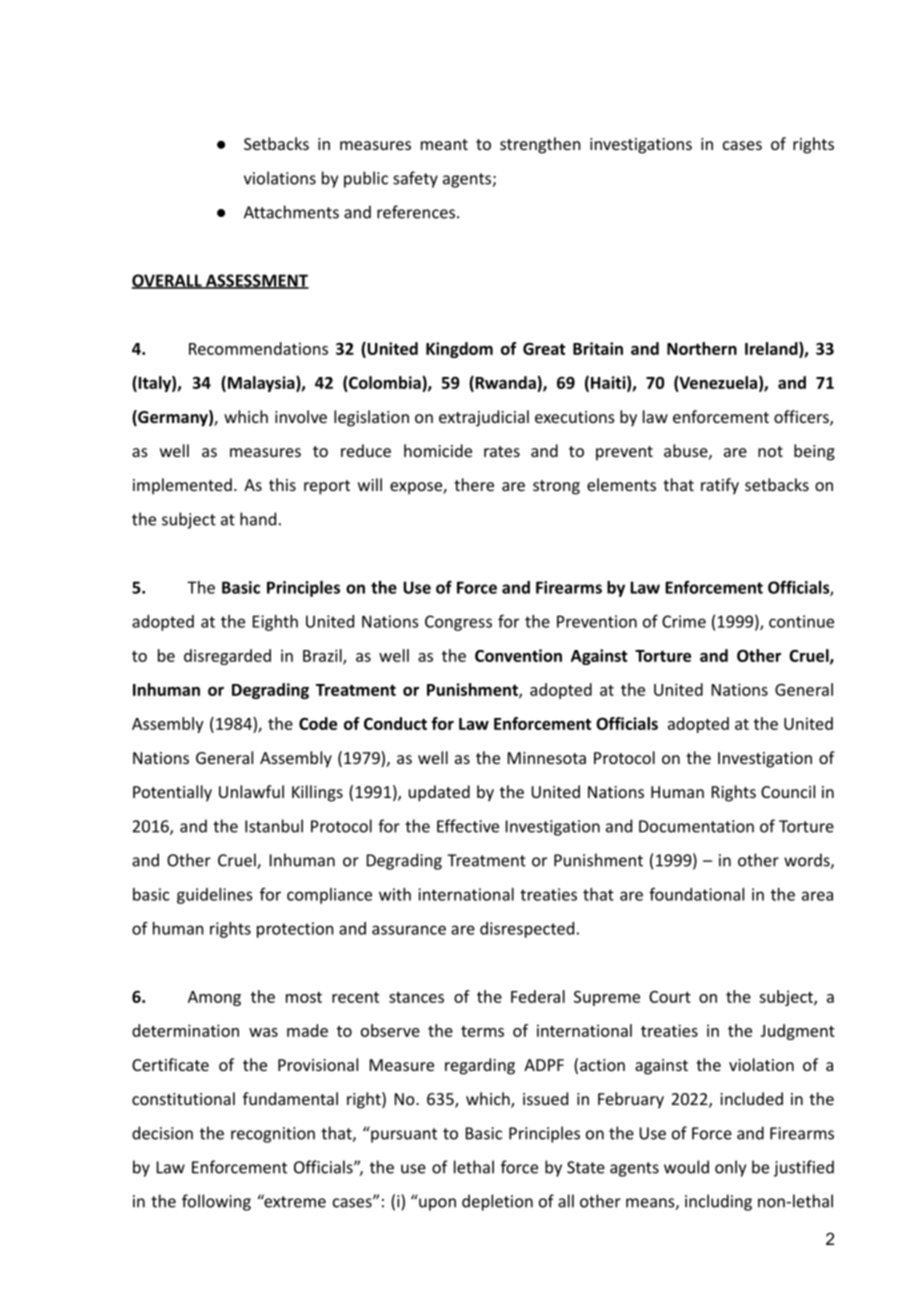  Describe the element at coordinates (214, 896) in the document. I see `guidelines` at that location.
